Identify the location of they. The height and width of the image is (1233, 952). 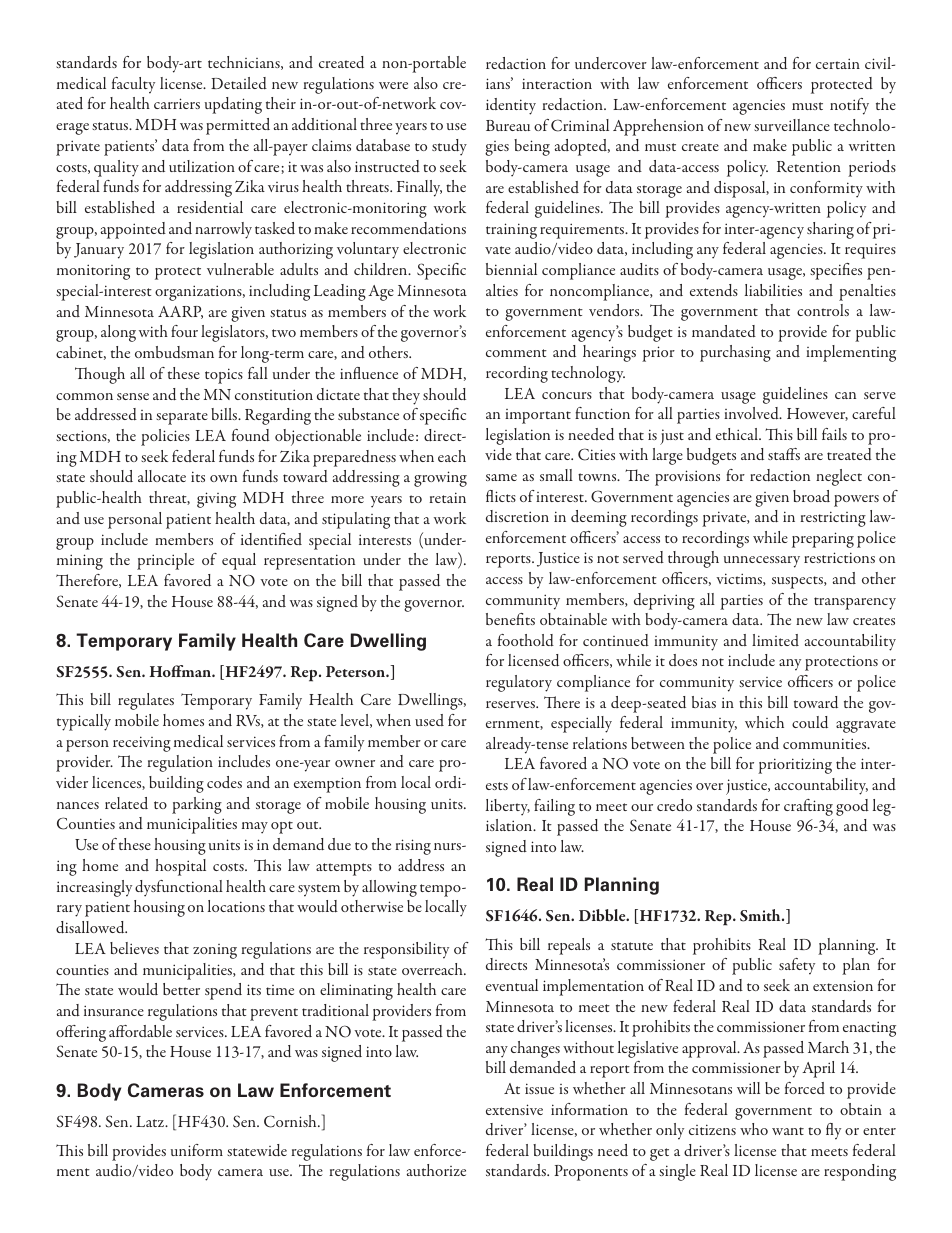
(406, 396).
